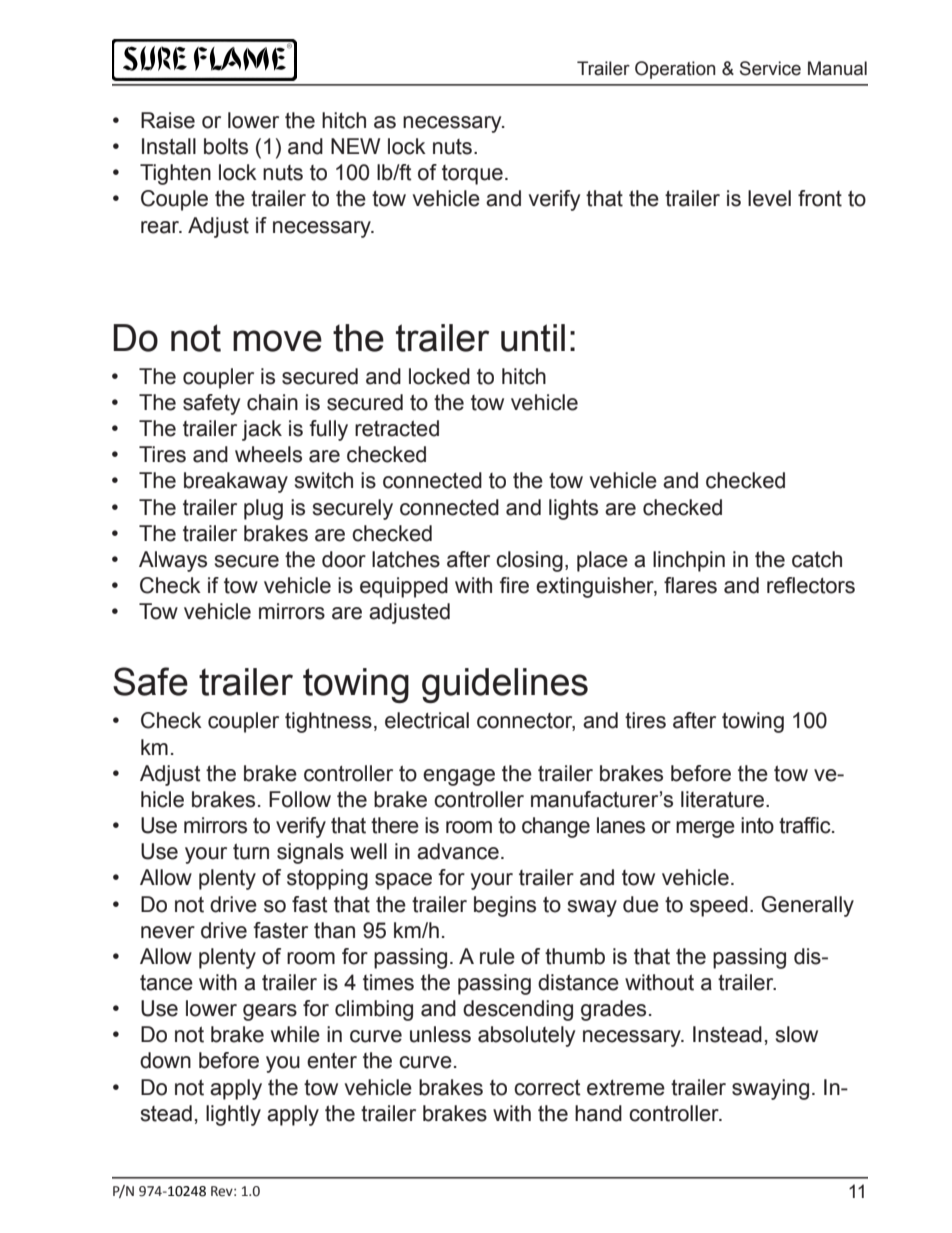 This screenshot has width=952, height=1233. I want to click on Service, so click(770, 68).
